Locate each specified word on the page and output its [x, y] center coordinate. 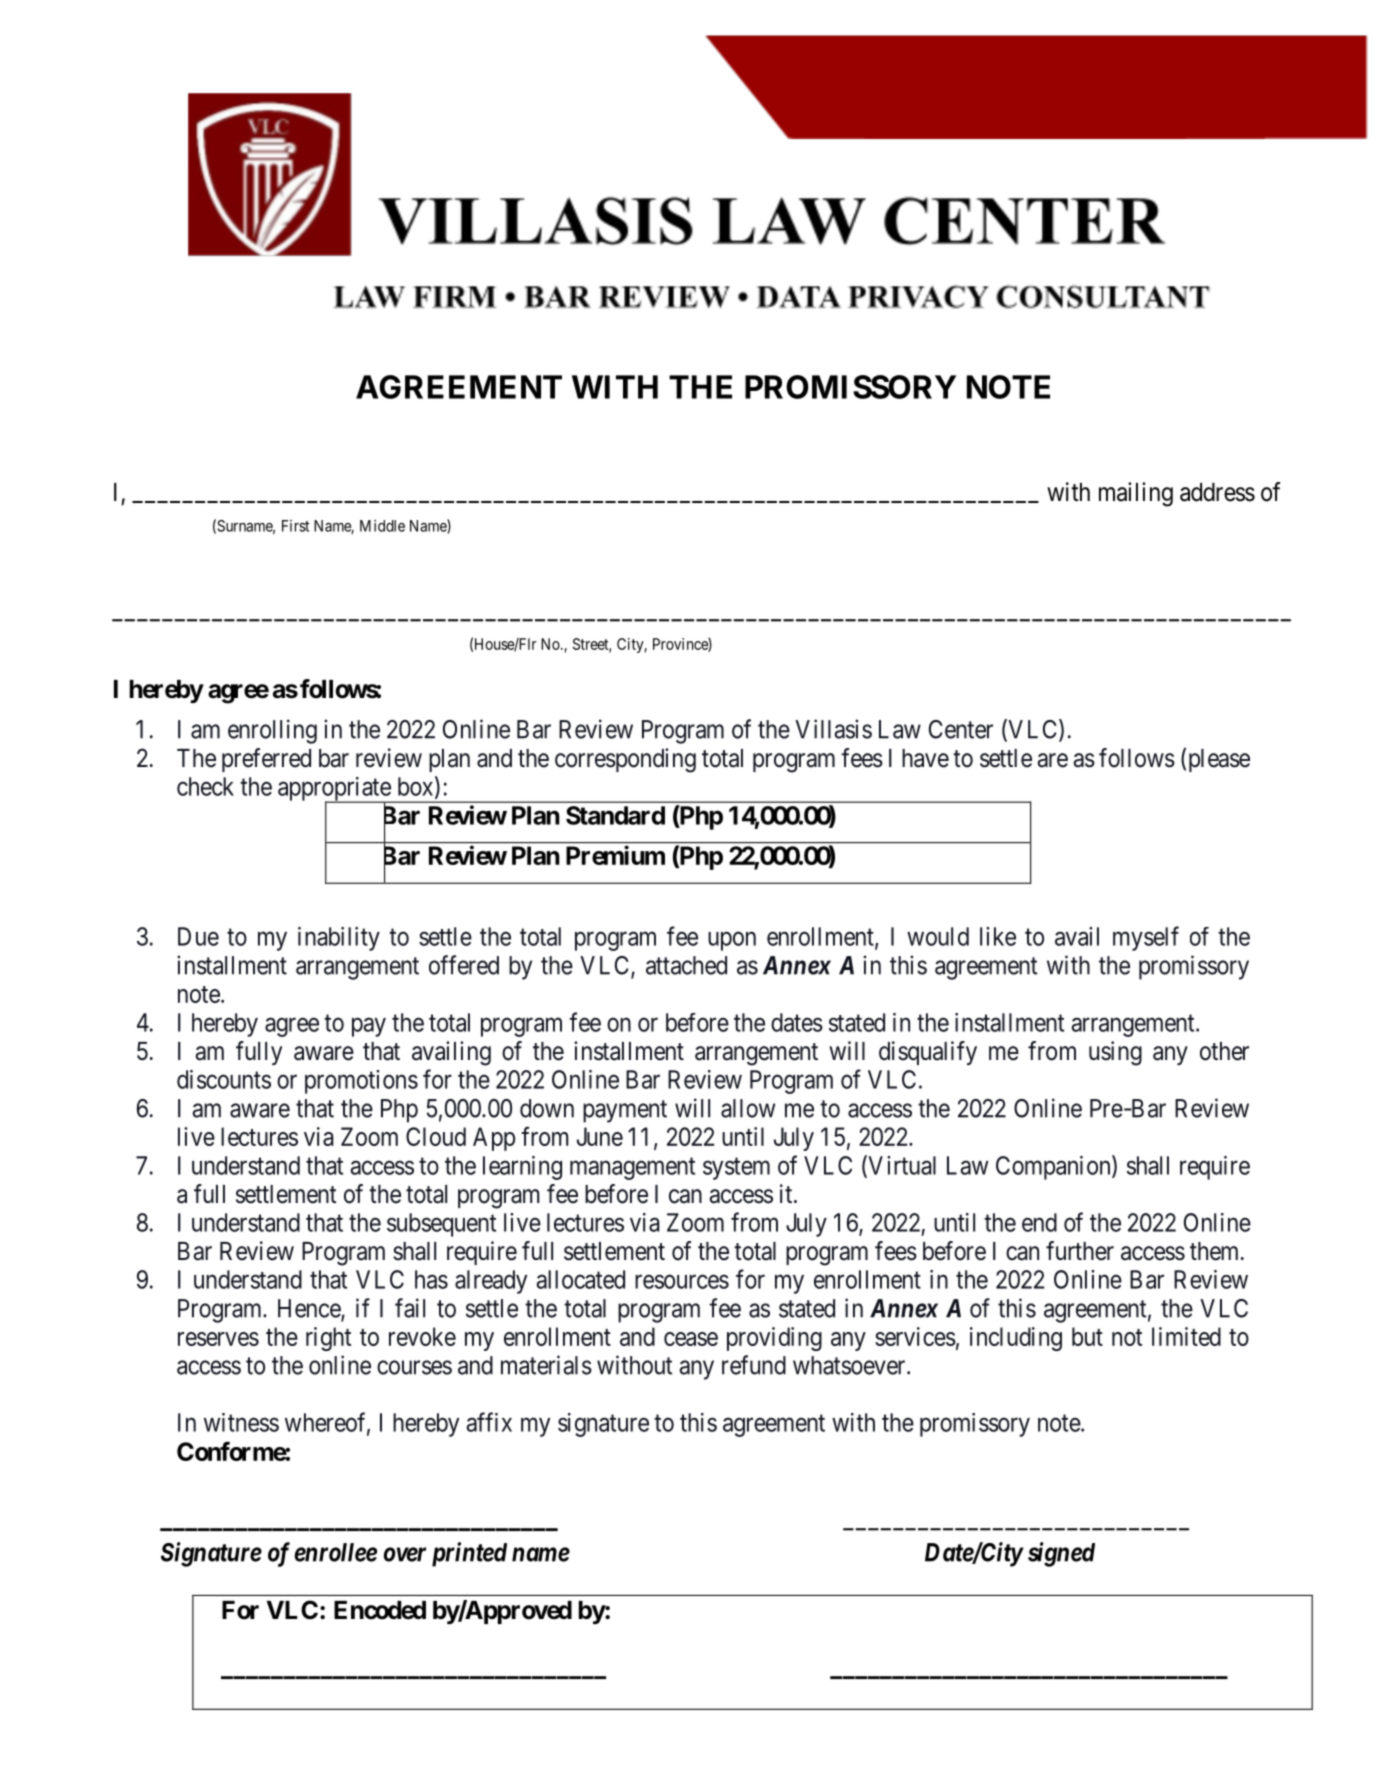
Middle [382, 526]
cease [691, 1339]
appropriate [335, 790]
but [1087, 1336]
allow [748, 1108]
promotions [361, 1082]
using [1115, 1053]
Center [961, 729]
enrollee [335, 1552]
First [295, 526]
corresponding [625, 760]
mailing [1136, 494]
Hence [310, 1309]
